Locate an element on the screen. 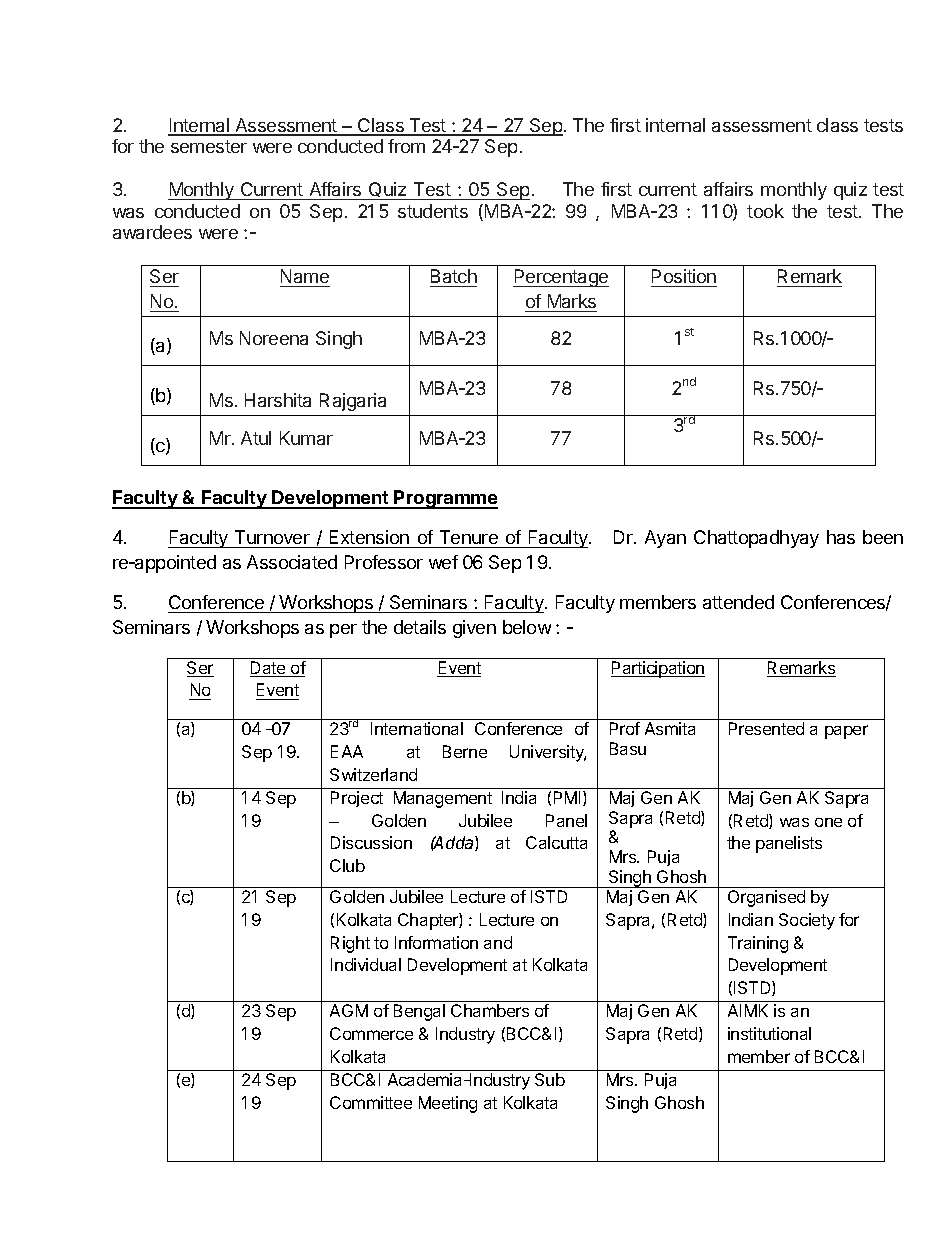 The image size is (952, 1233). Sub is located at coordinates (550, 1079).
